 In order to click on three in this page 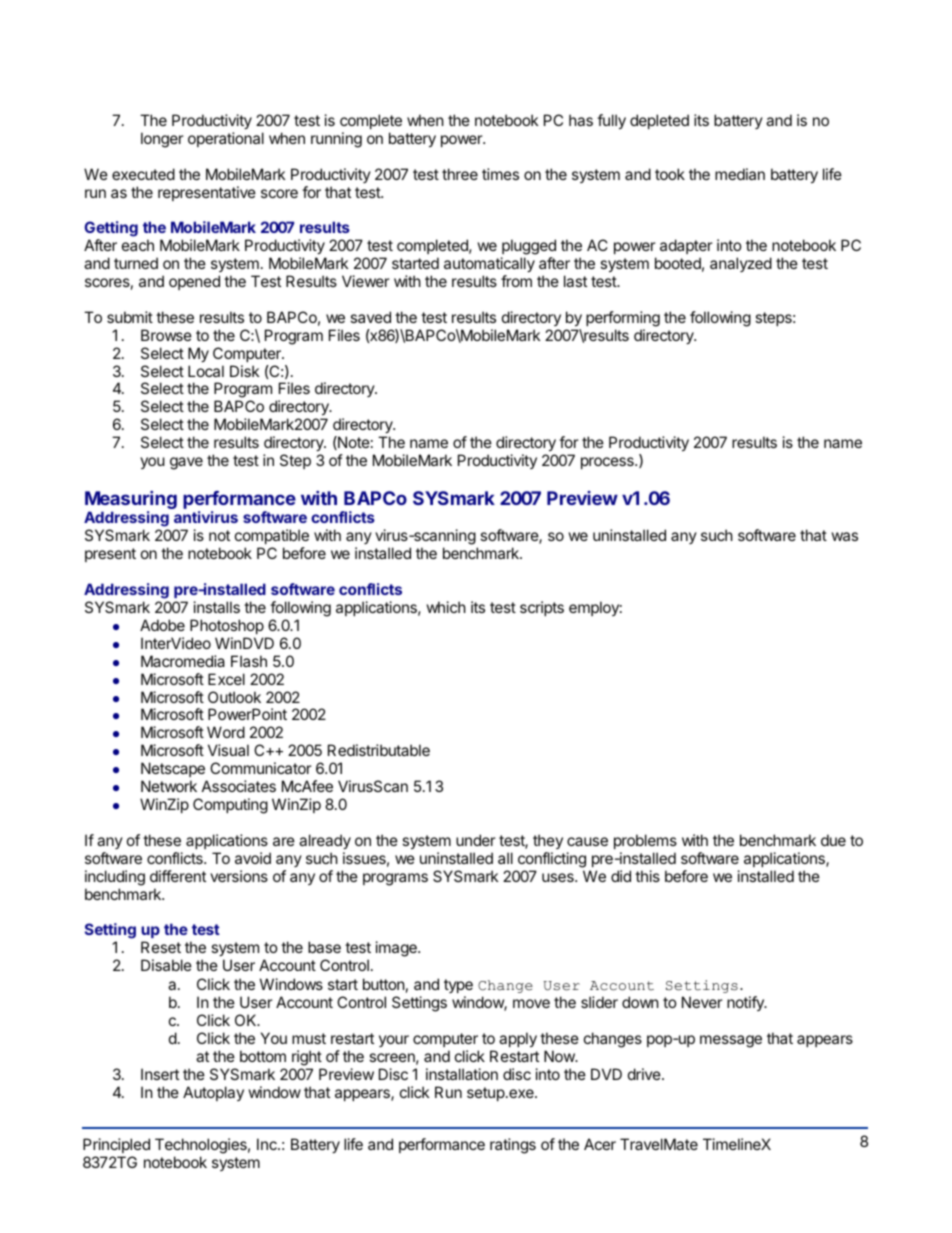, I will do `click(460, 174)`.
